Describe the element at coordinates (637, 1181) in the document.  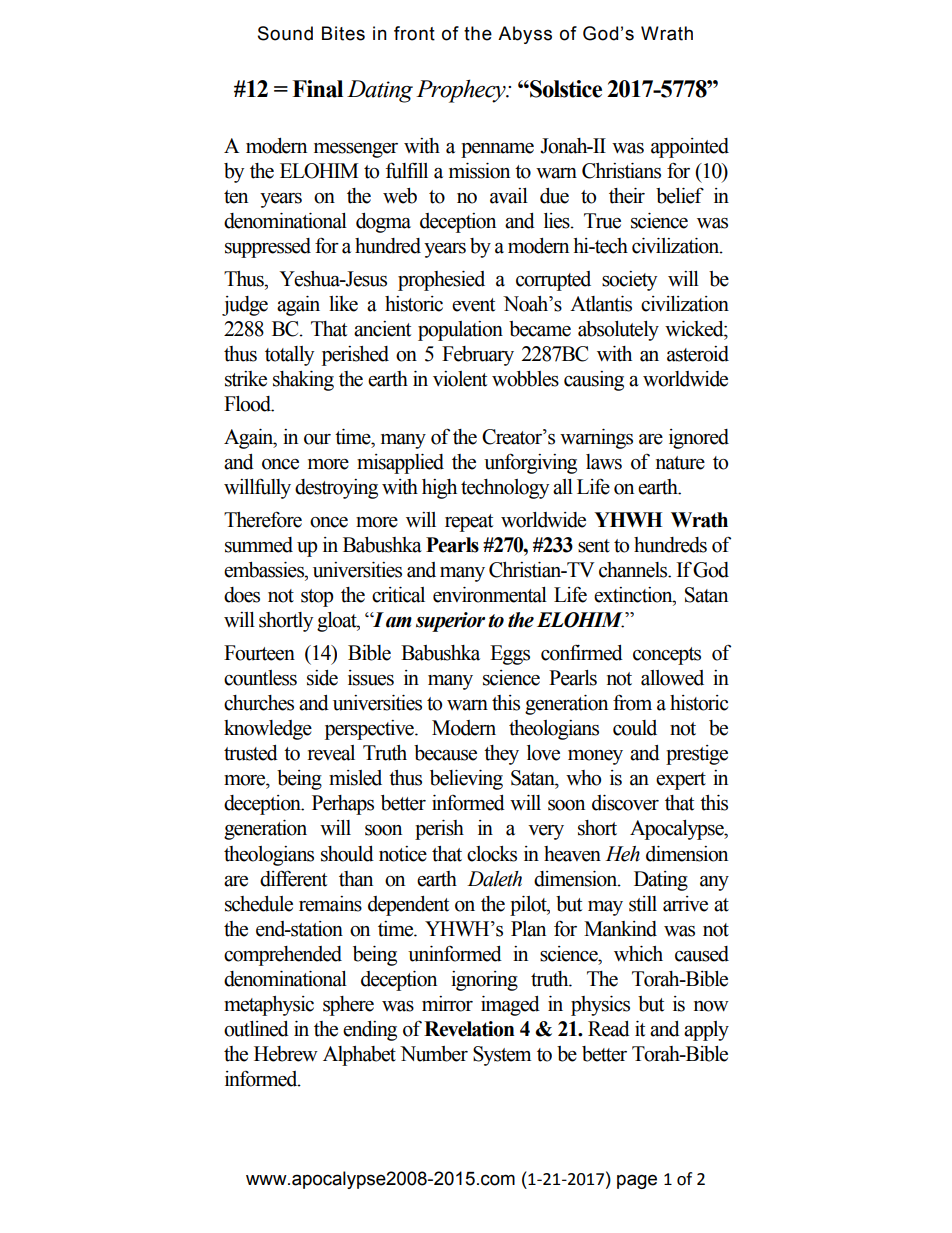
I see `page` at that location.
